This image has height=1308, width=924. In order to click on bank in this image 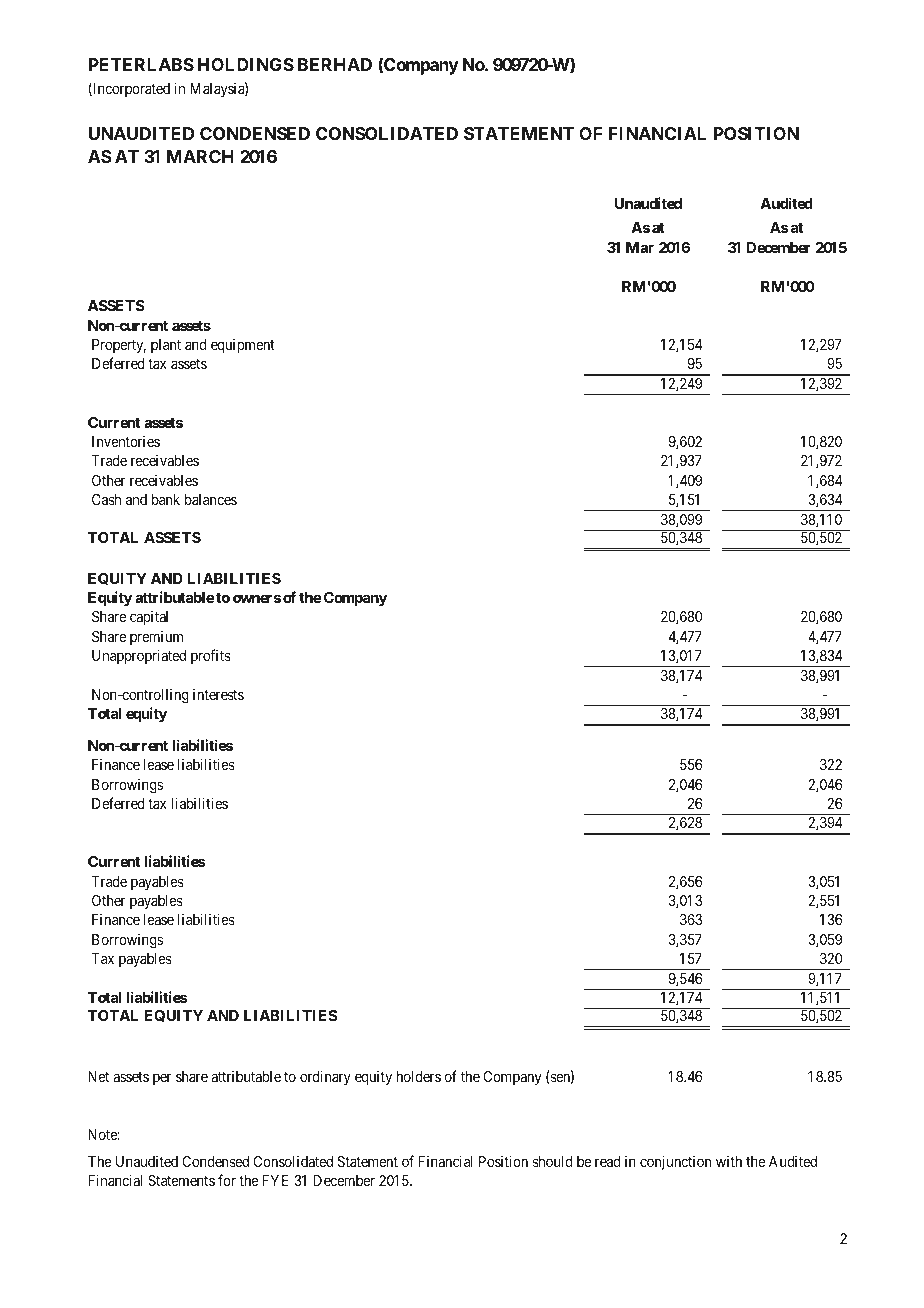, I will do `click(166, 499)`.
